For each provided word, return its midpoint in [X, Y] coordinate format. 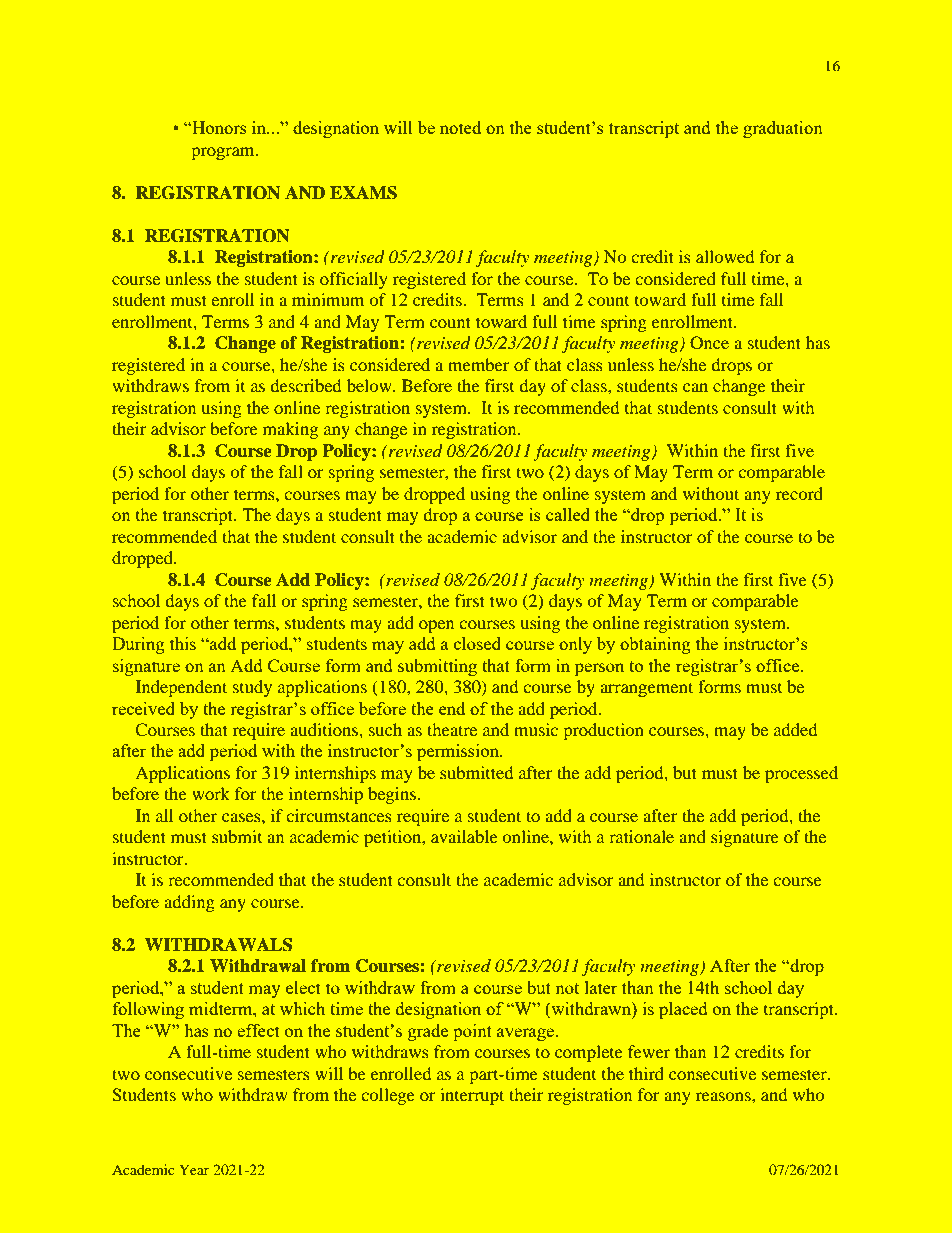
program [224, 153]
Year [194, 1169]
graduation [782, 129]
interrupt [472, 1096]
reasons [724, 1096]
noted [460, 127]
